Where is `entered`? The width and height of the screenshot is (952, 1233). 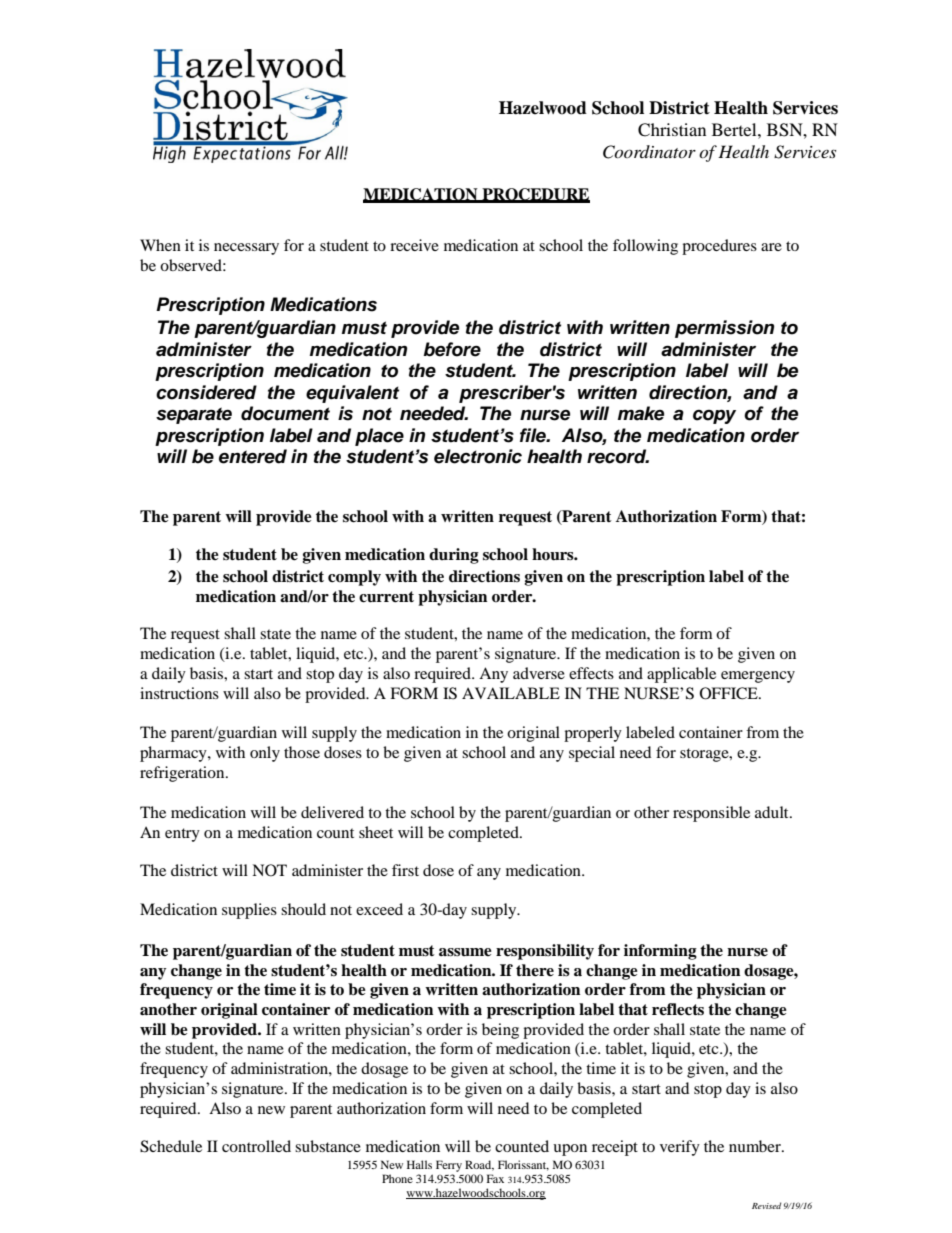
entered is located at coordinates (253, 456).
